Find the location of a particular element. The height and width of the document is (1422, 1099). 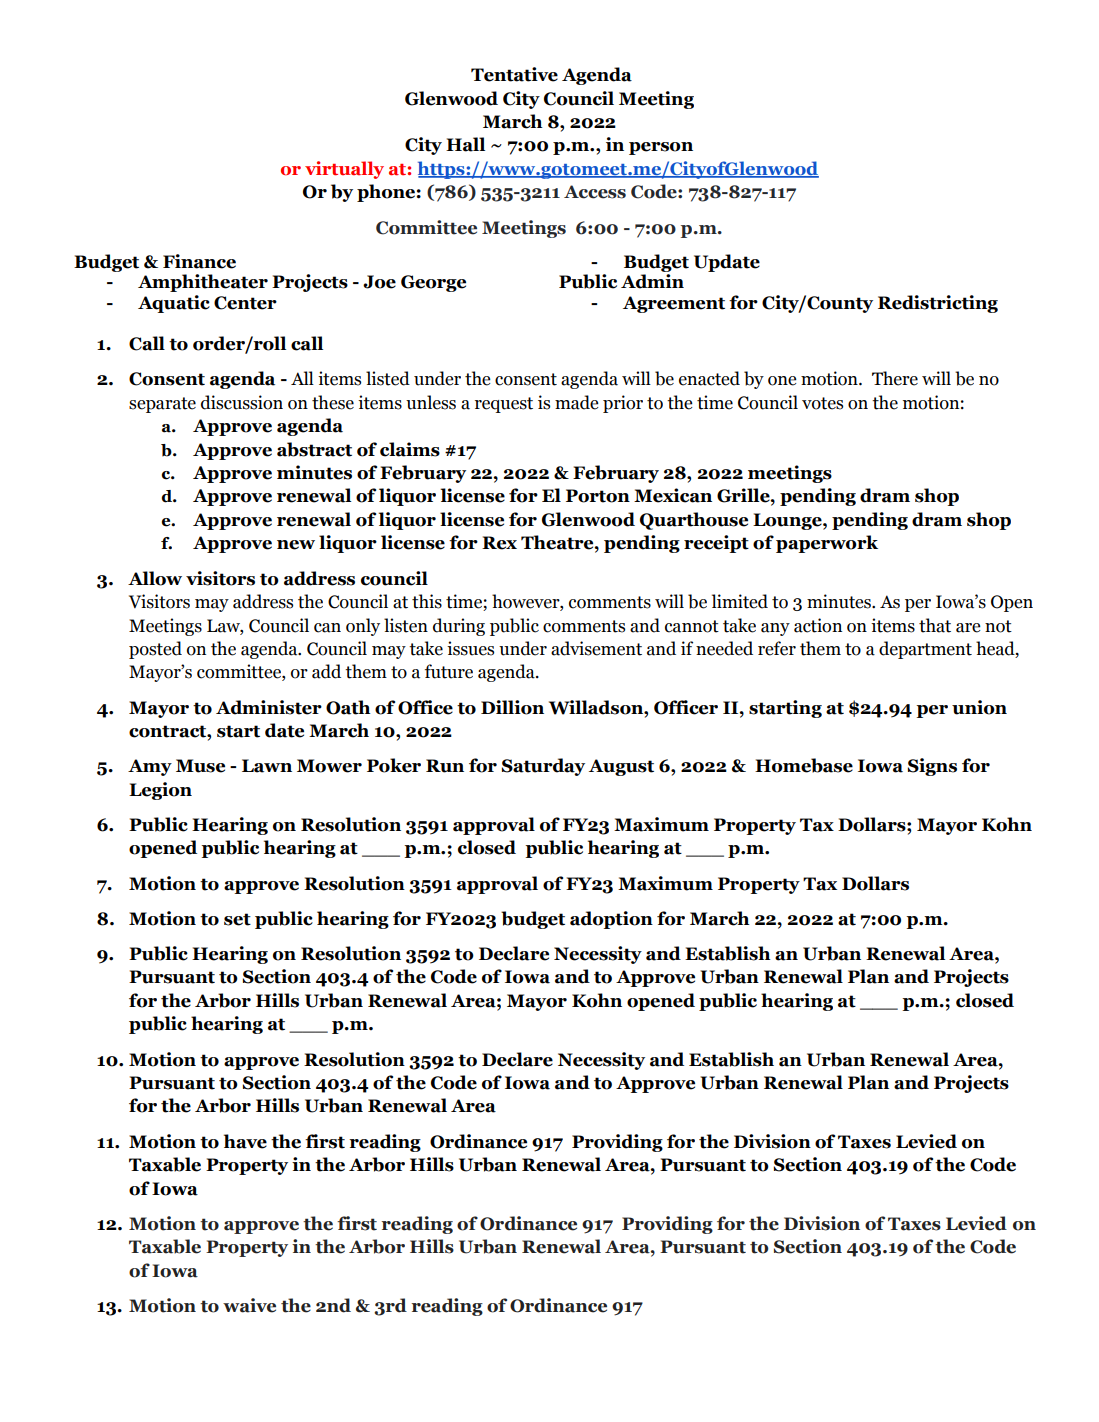

paperwork is located at coordinates (827, 544).
